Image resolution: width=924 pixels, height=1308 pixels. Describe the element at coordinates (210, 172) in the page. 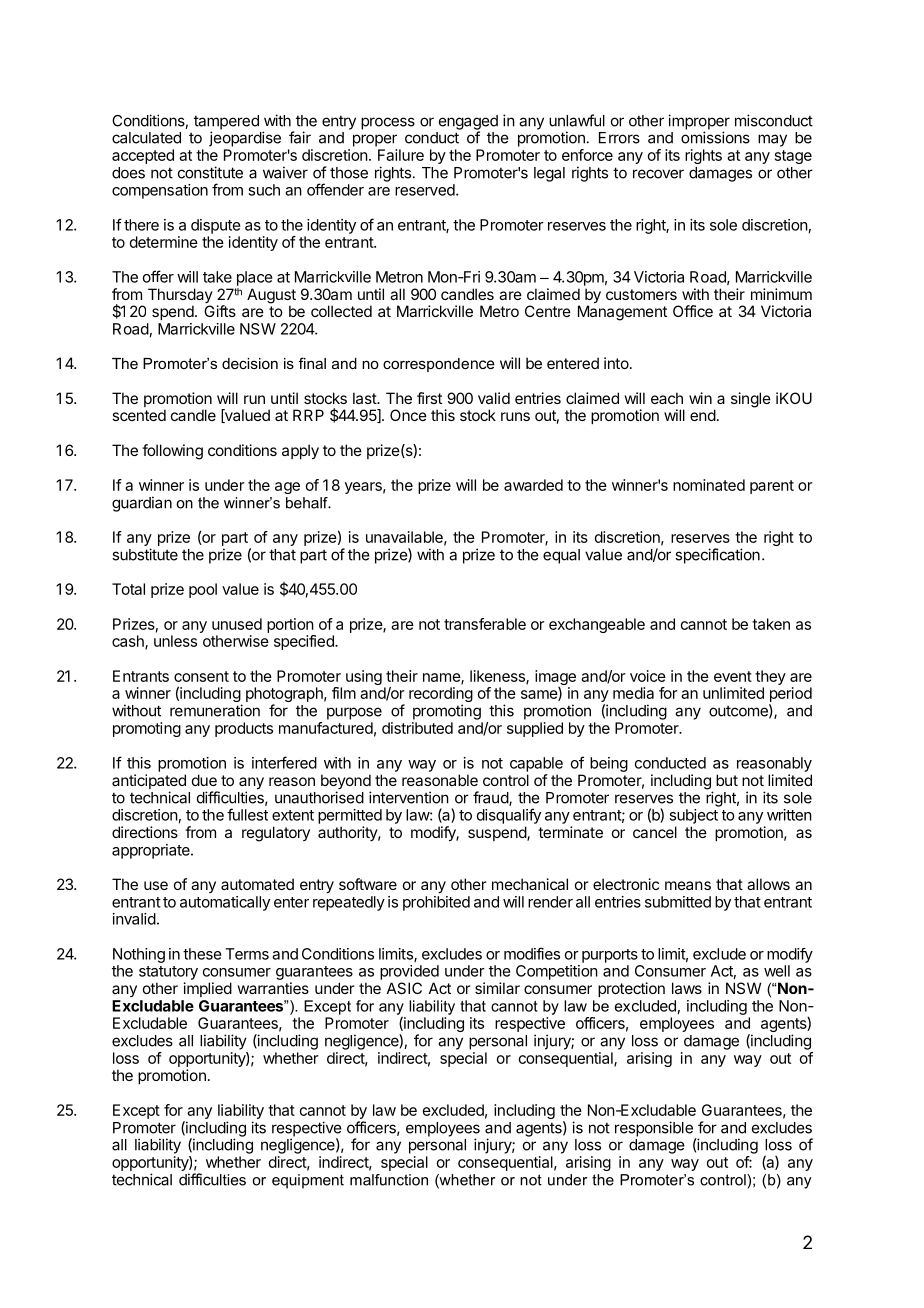

I see `constitute` at that location.
